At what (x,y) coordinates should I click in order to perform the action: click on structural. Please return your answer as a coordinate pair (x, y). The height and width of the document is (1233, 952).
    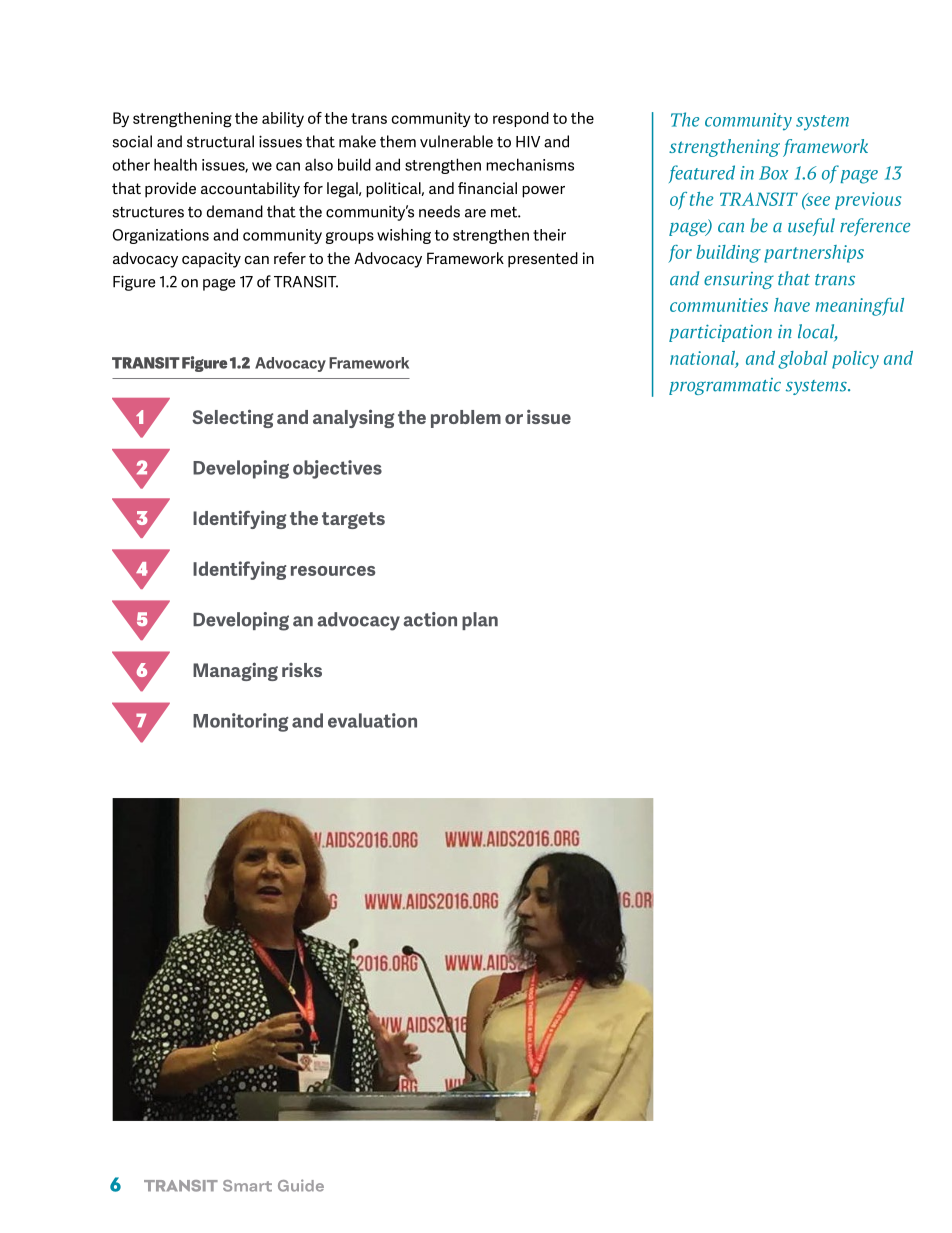
    Looking at the image, I should click on (220, 141).
